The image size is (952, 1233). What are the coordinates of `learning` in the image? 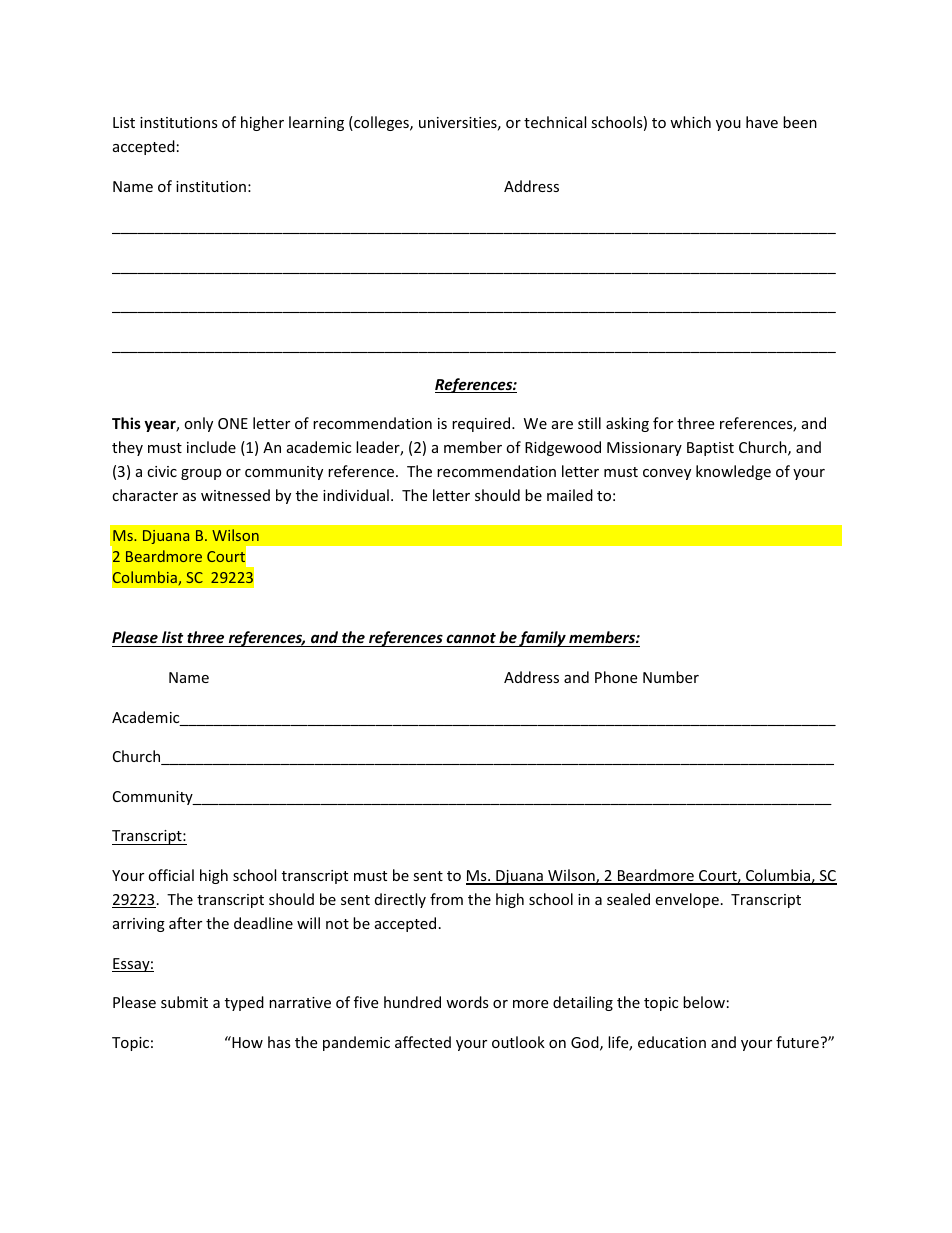 It's located at (316, 123).
